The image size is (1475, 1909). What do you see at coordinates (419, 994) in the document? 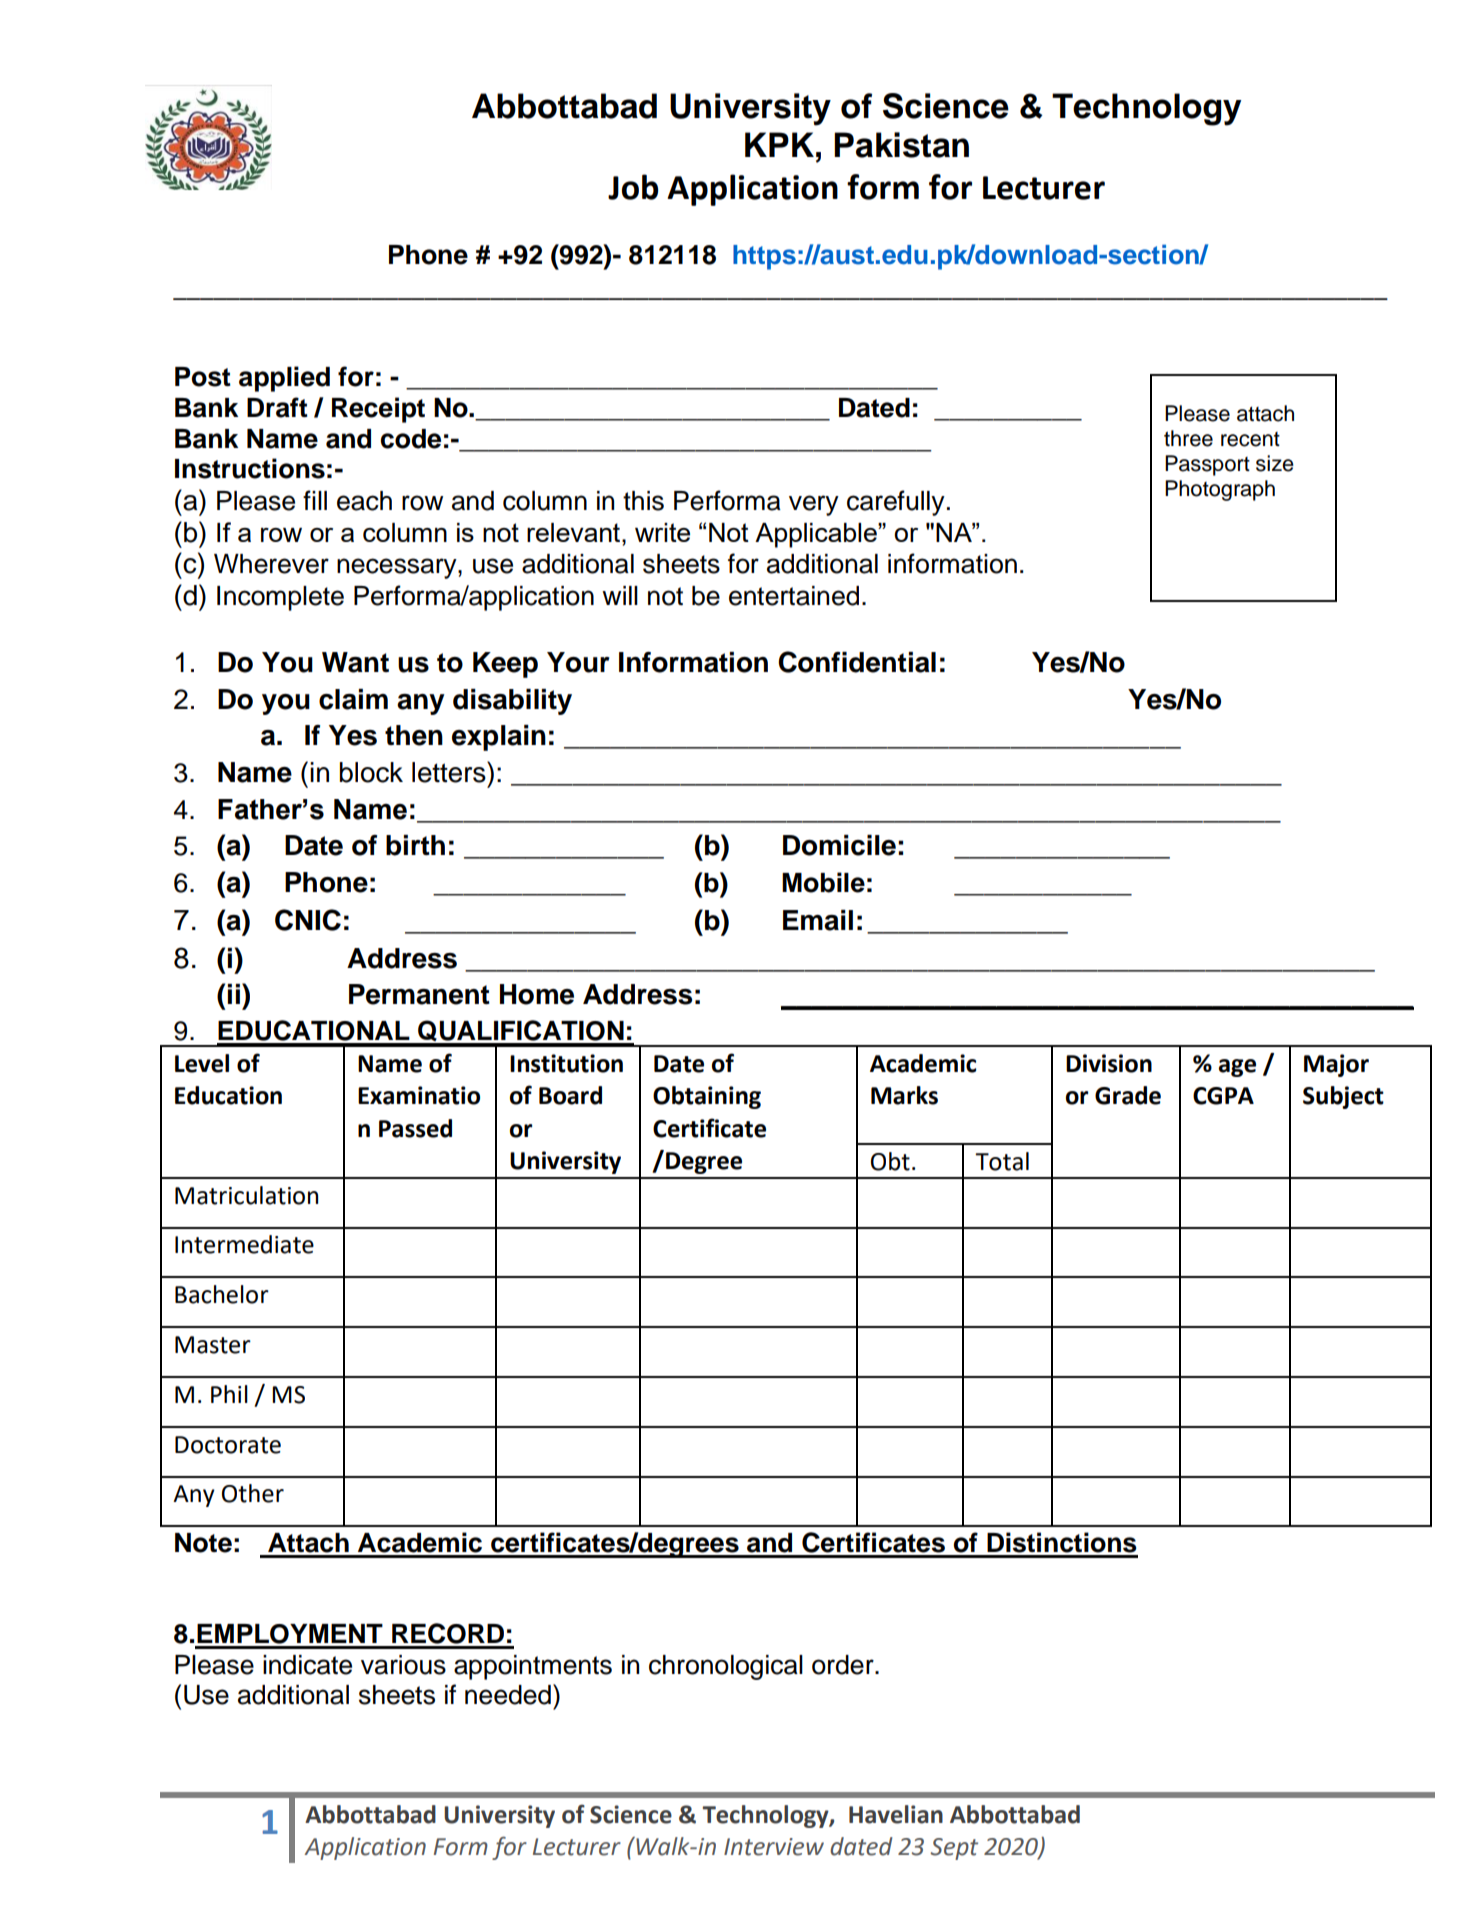
I see `Permanent` at bounding box center [419, 994].
